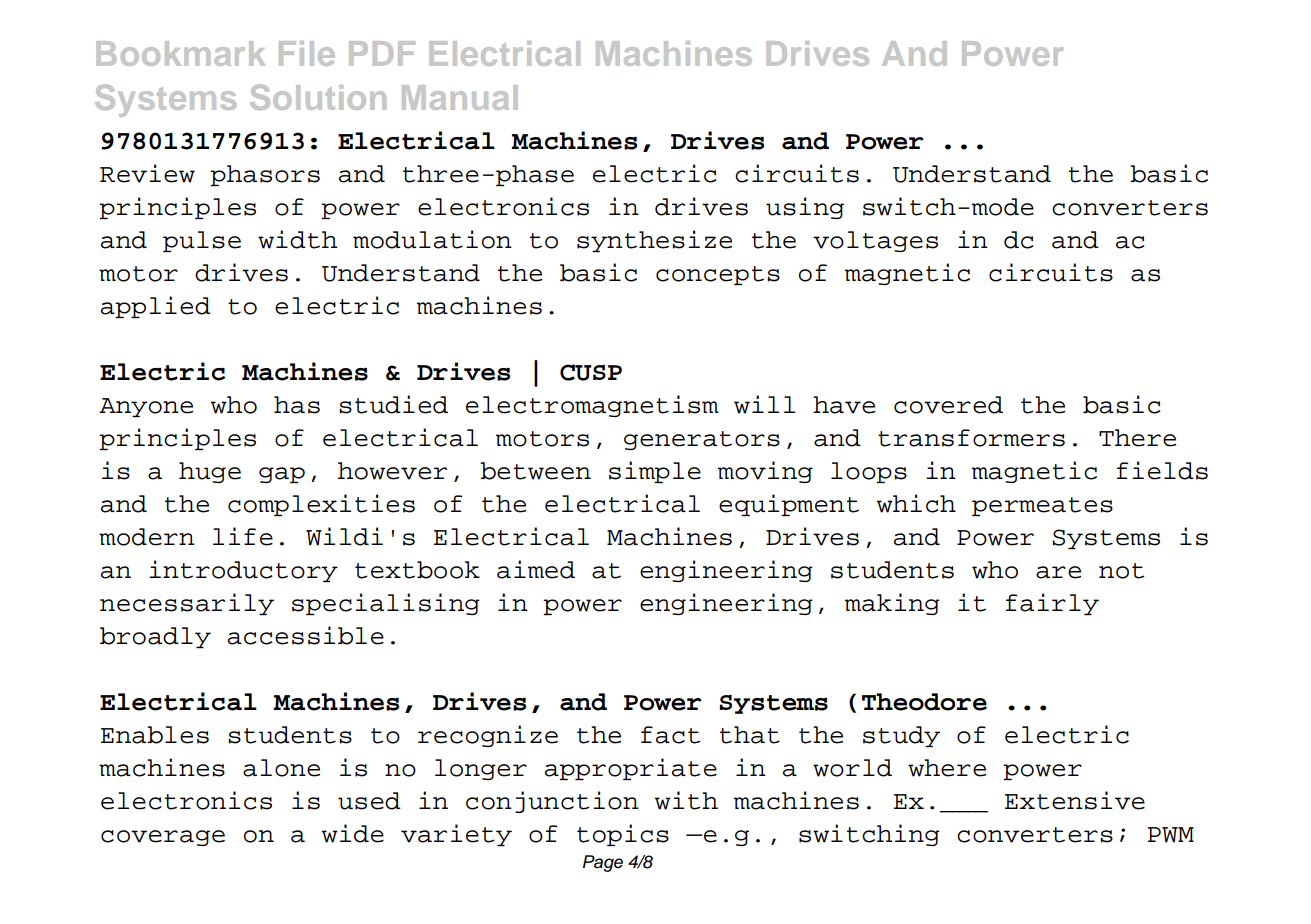 The image size is (1311, 924). Describe the element at coordinates (353, 833) in the screenshot. I see `wide` at that location.
